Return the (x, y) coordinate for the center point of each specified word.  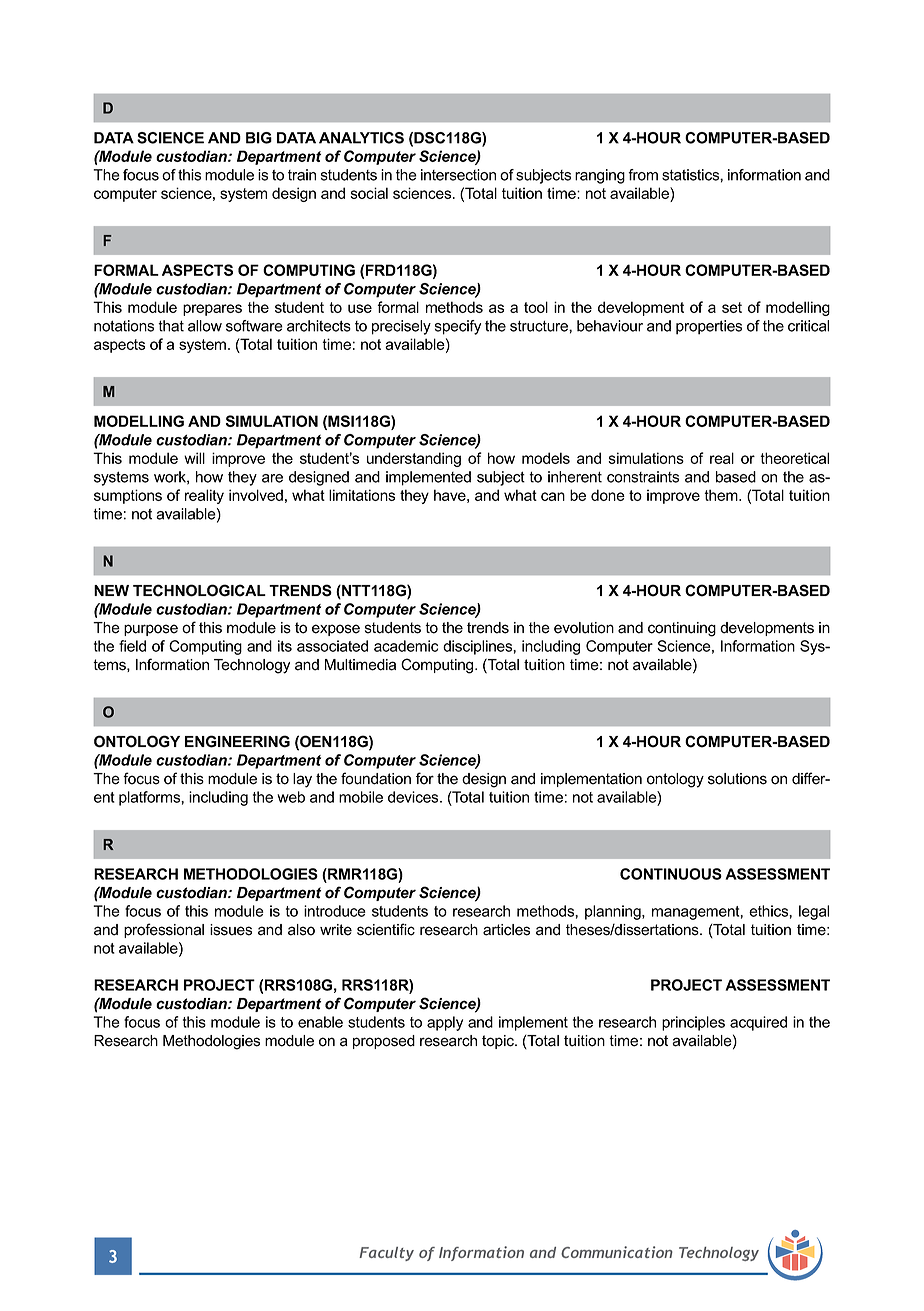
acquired (758, 1023)
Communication (617, 1252)
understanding (414, 459)
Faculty (386, 1254)
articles (506, 930)
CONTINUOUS (671, 874)
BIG (259, 138)
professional (164, 930)
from (643, 175)
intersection (458, 175)
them (722, 495)
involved (256, 495)
